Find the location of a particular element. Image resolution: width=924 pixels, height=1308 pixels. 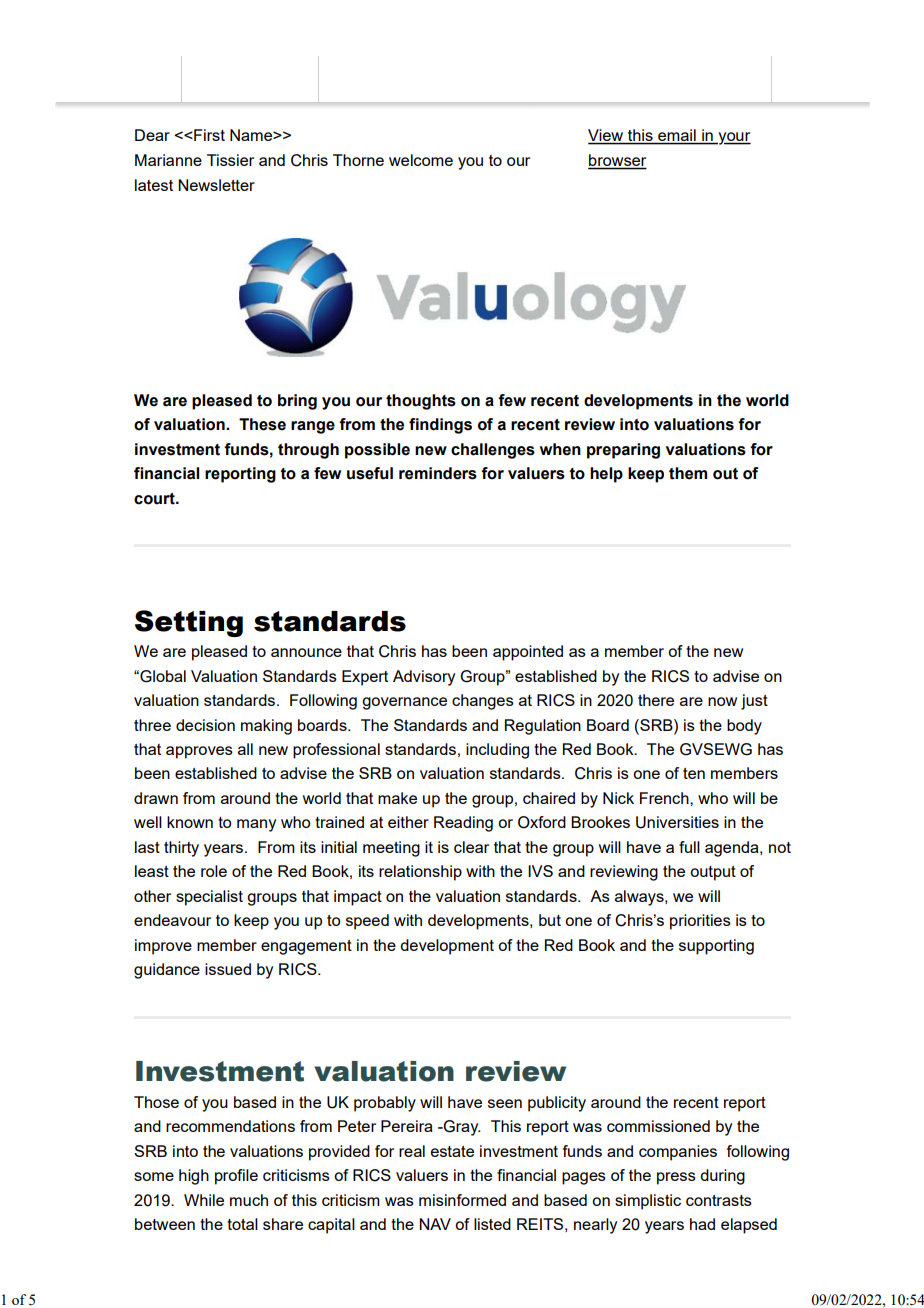

While is located at coordinates (204, 1200).
